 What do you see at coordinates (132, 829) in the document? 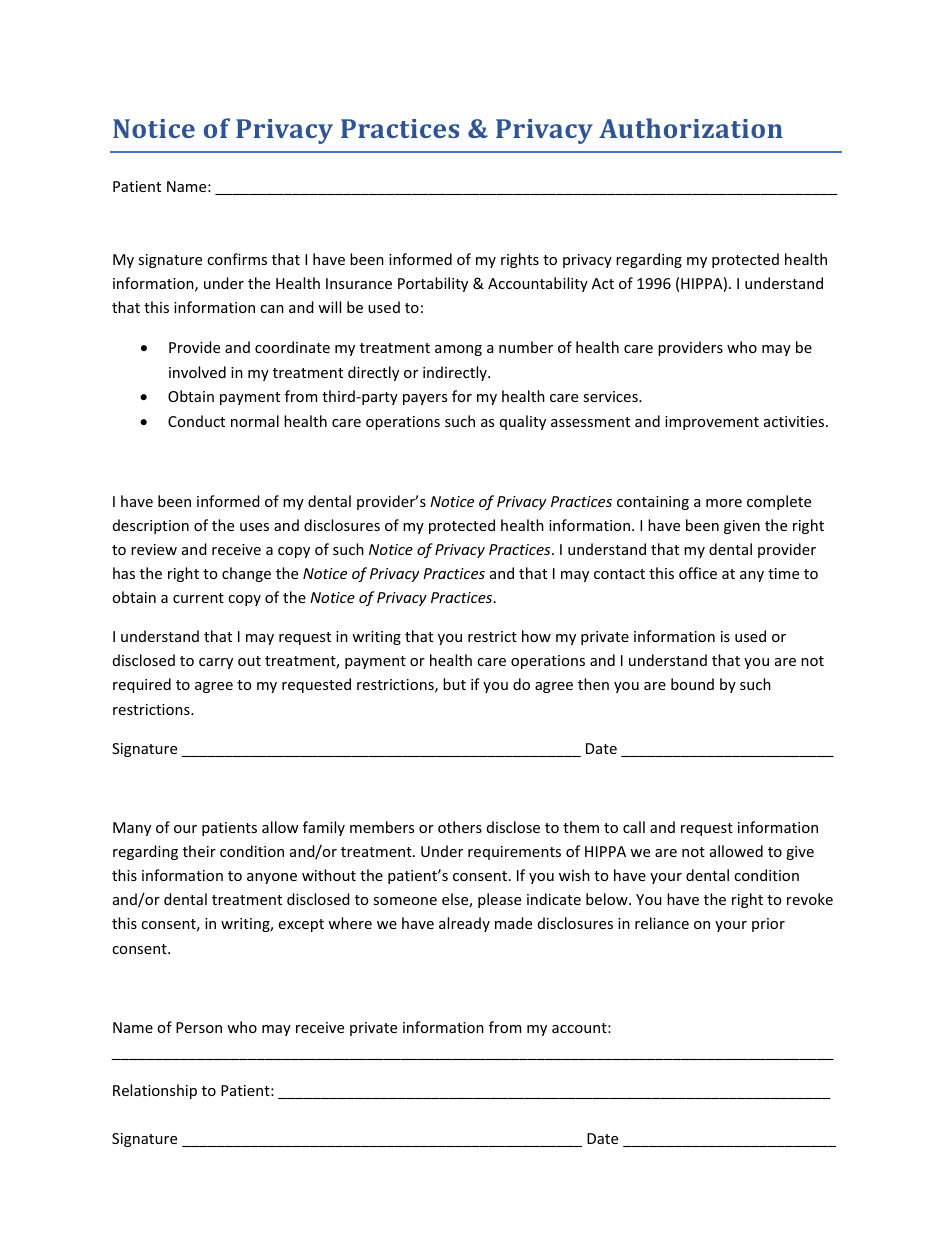
I see `Many` at bounding box center [132, 829].
